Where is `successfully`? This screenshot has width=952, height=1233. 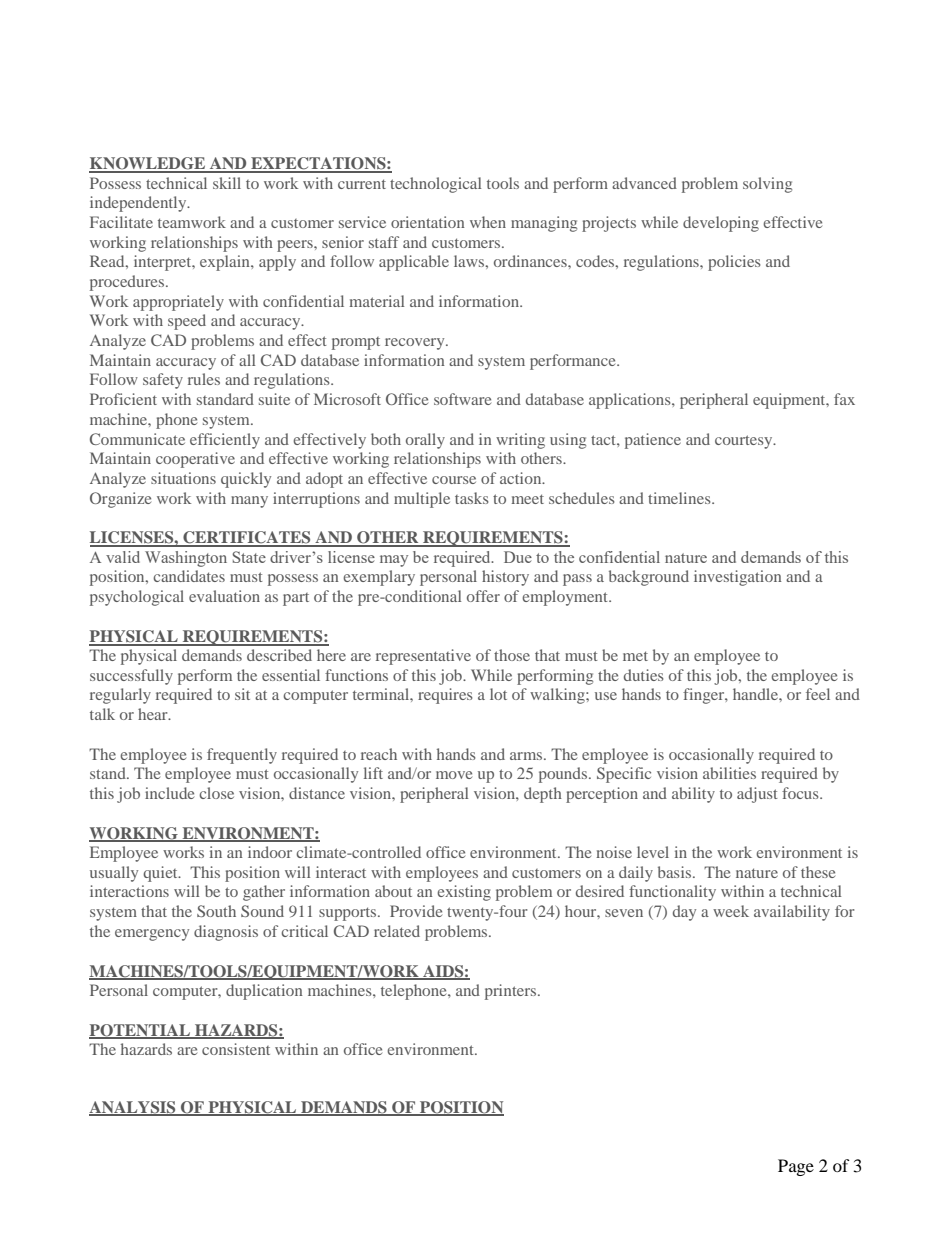 successfully is located at coordinates (131, 677).
